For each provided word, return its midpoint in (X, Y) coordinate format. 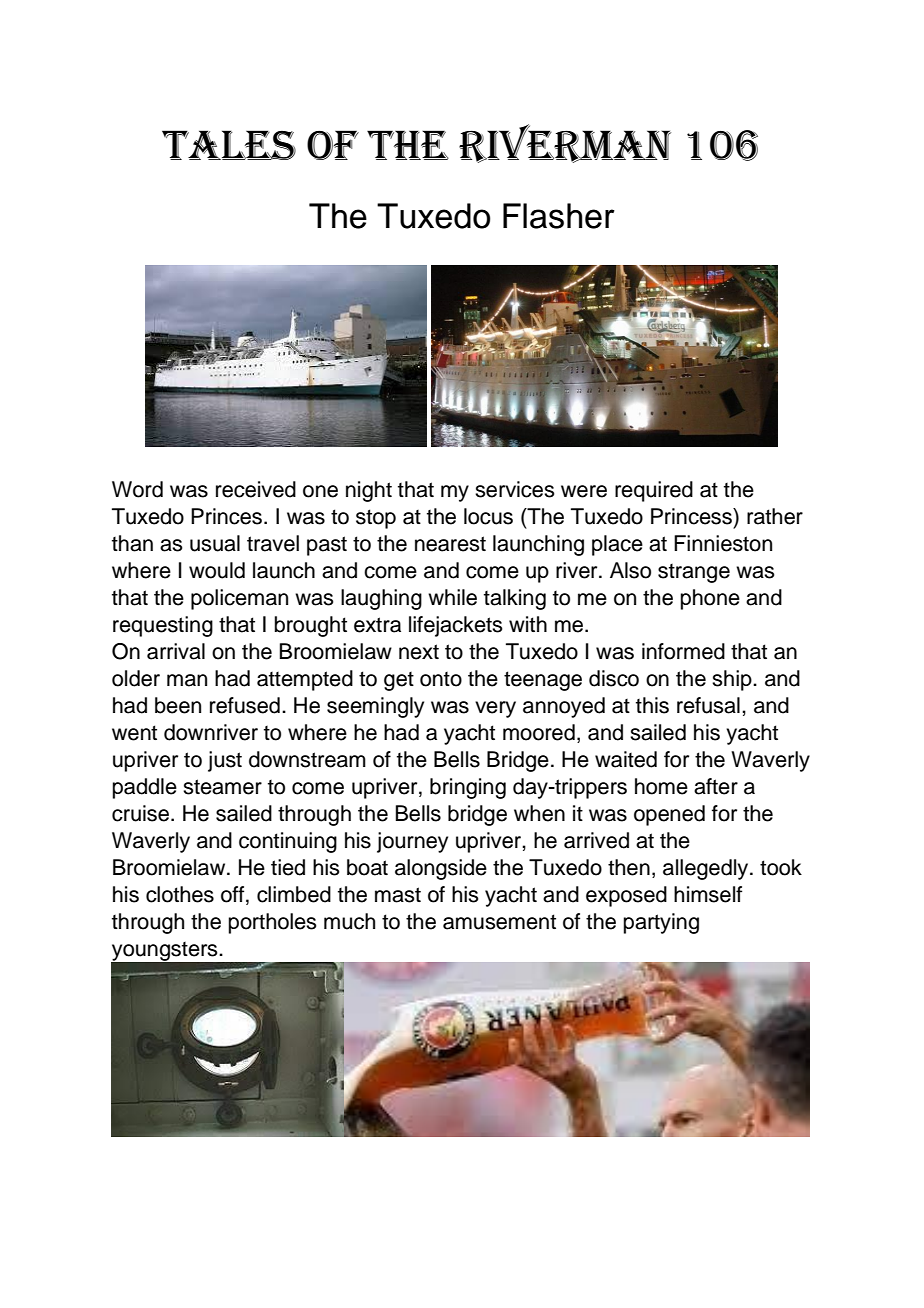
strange (694, 573)
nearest (450, 544)
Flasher (559, 216)
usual (215, 543)
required (654, 491)
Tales (229, 145)
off (234, 894)
